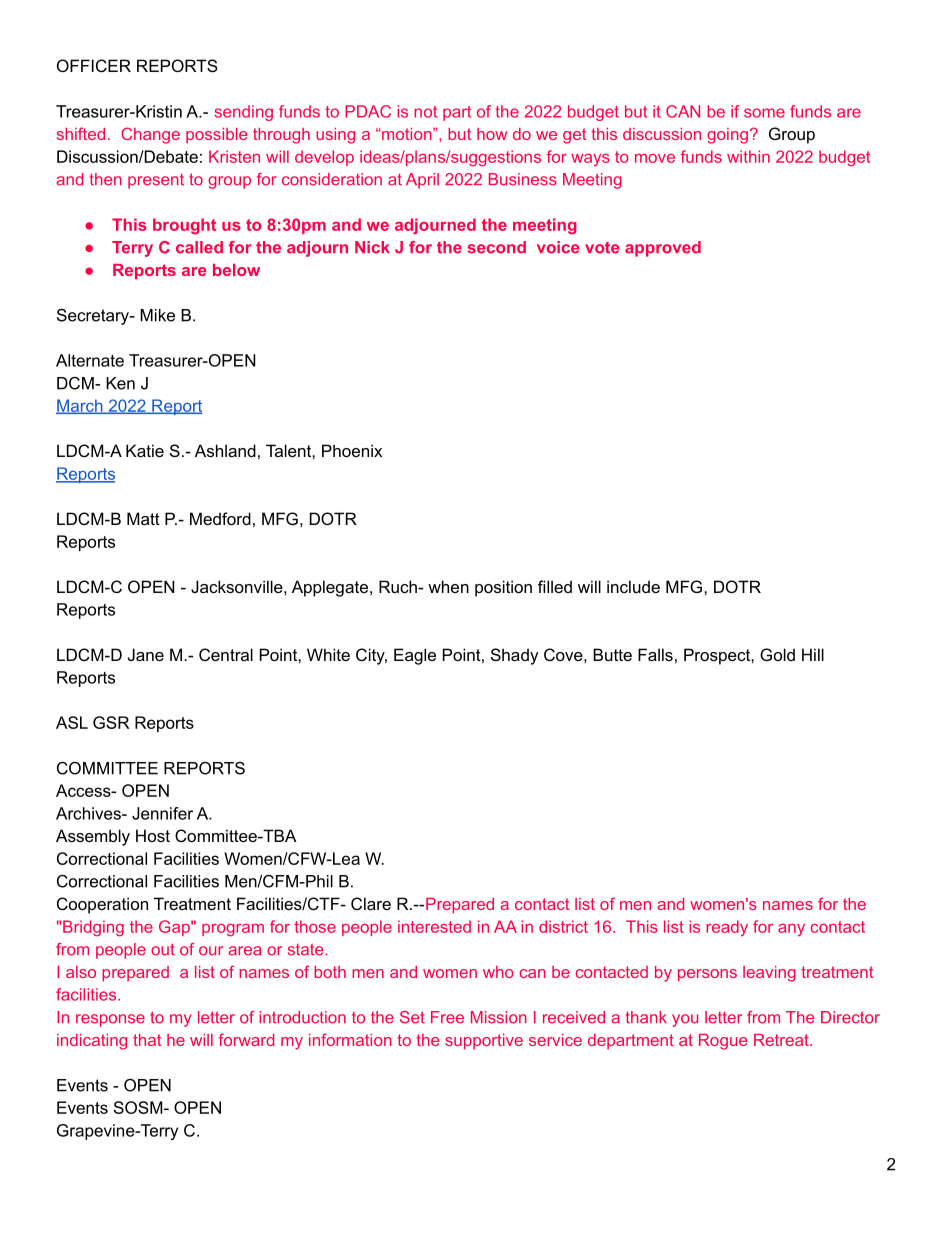 This screenshot has height=1233, width=952. Describe the element at coordinates (146, 654) in the screenshot. I see `Jane` at that location.
